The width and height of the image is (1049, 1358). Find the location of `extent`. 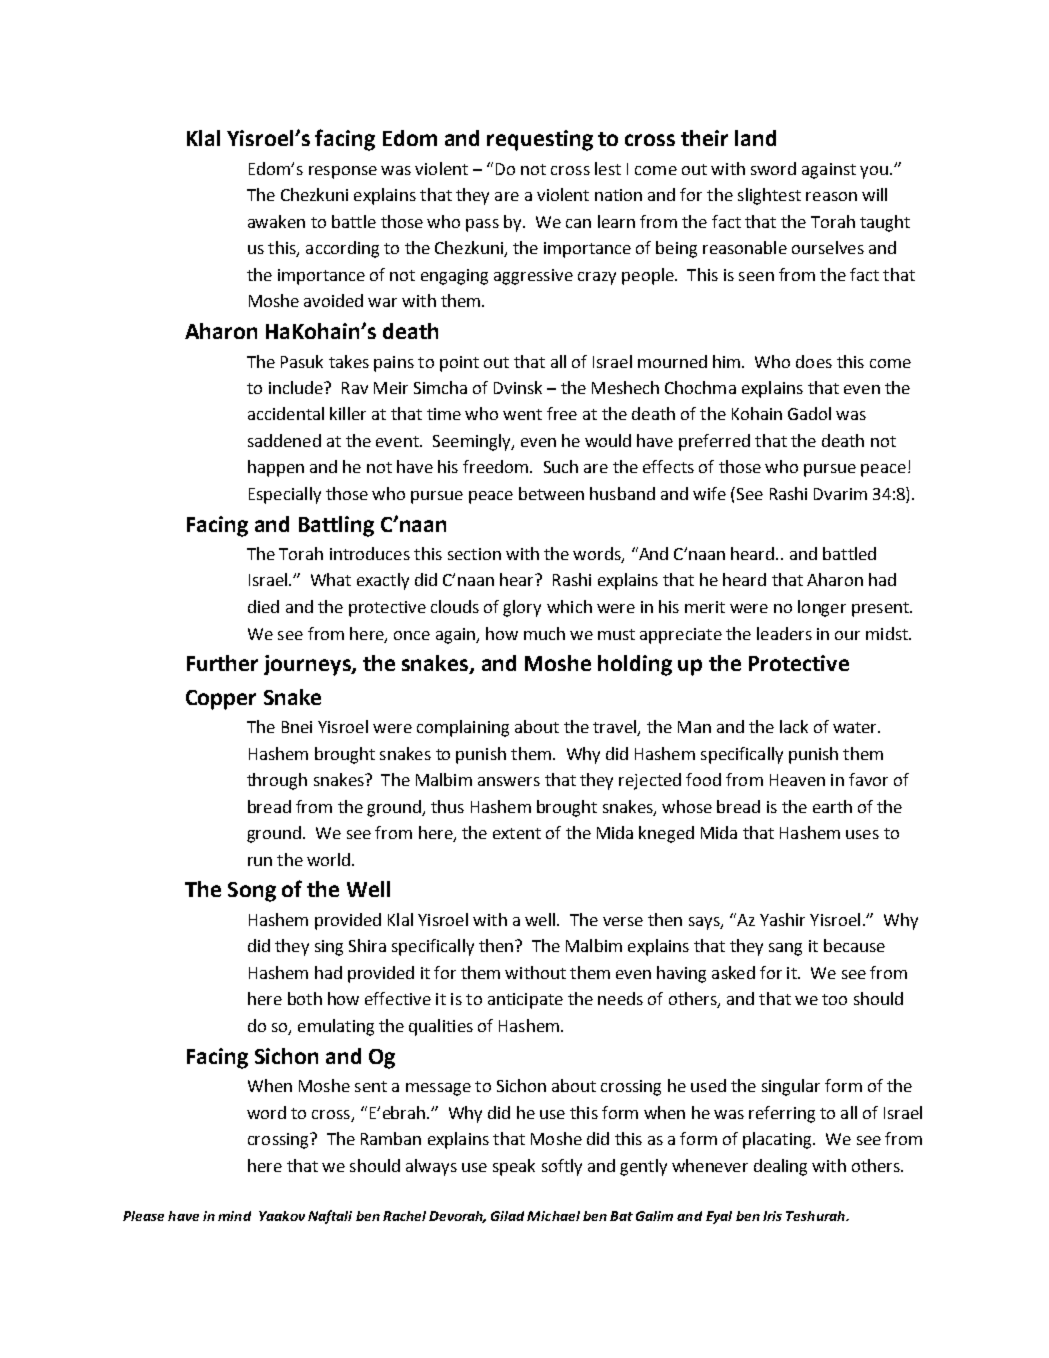

extent is located at coordinates (517, 833).
